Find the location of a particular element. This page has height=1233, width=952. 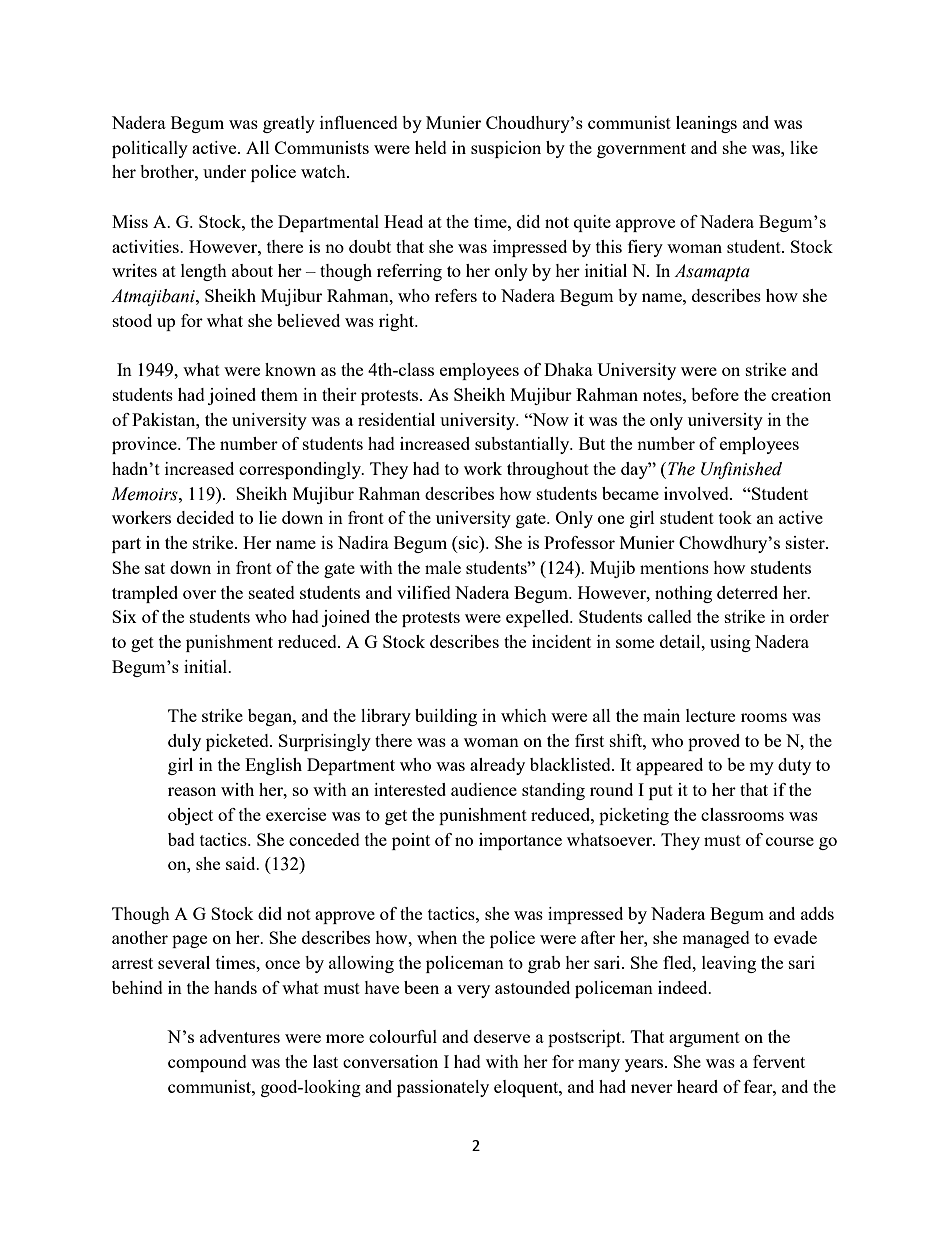

deterred is located at coordinates (747, 592).
